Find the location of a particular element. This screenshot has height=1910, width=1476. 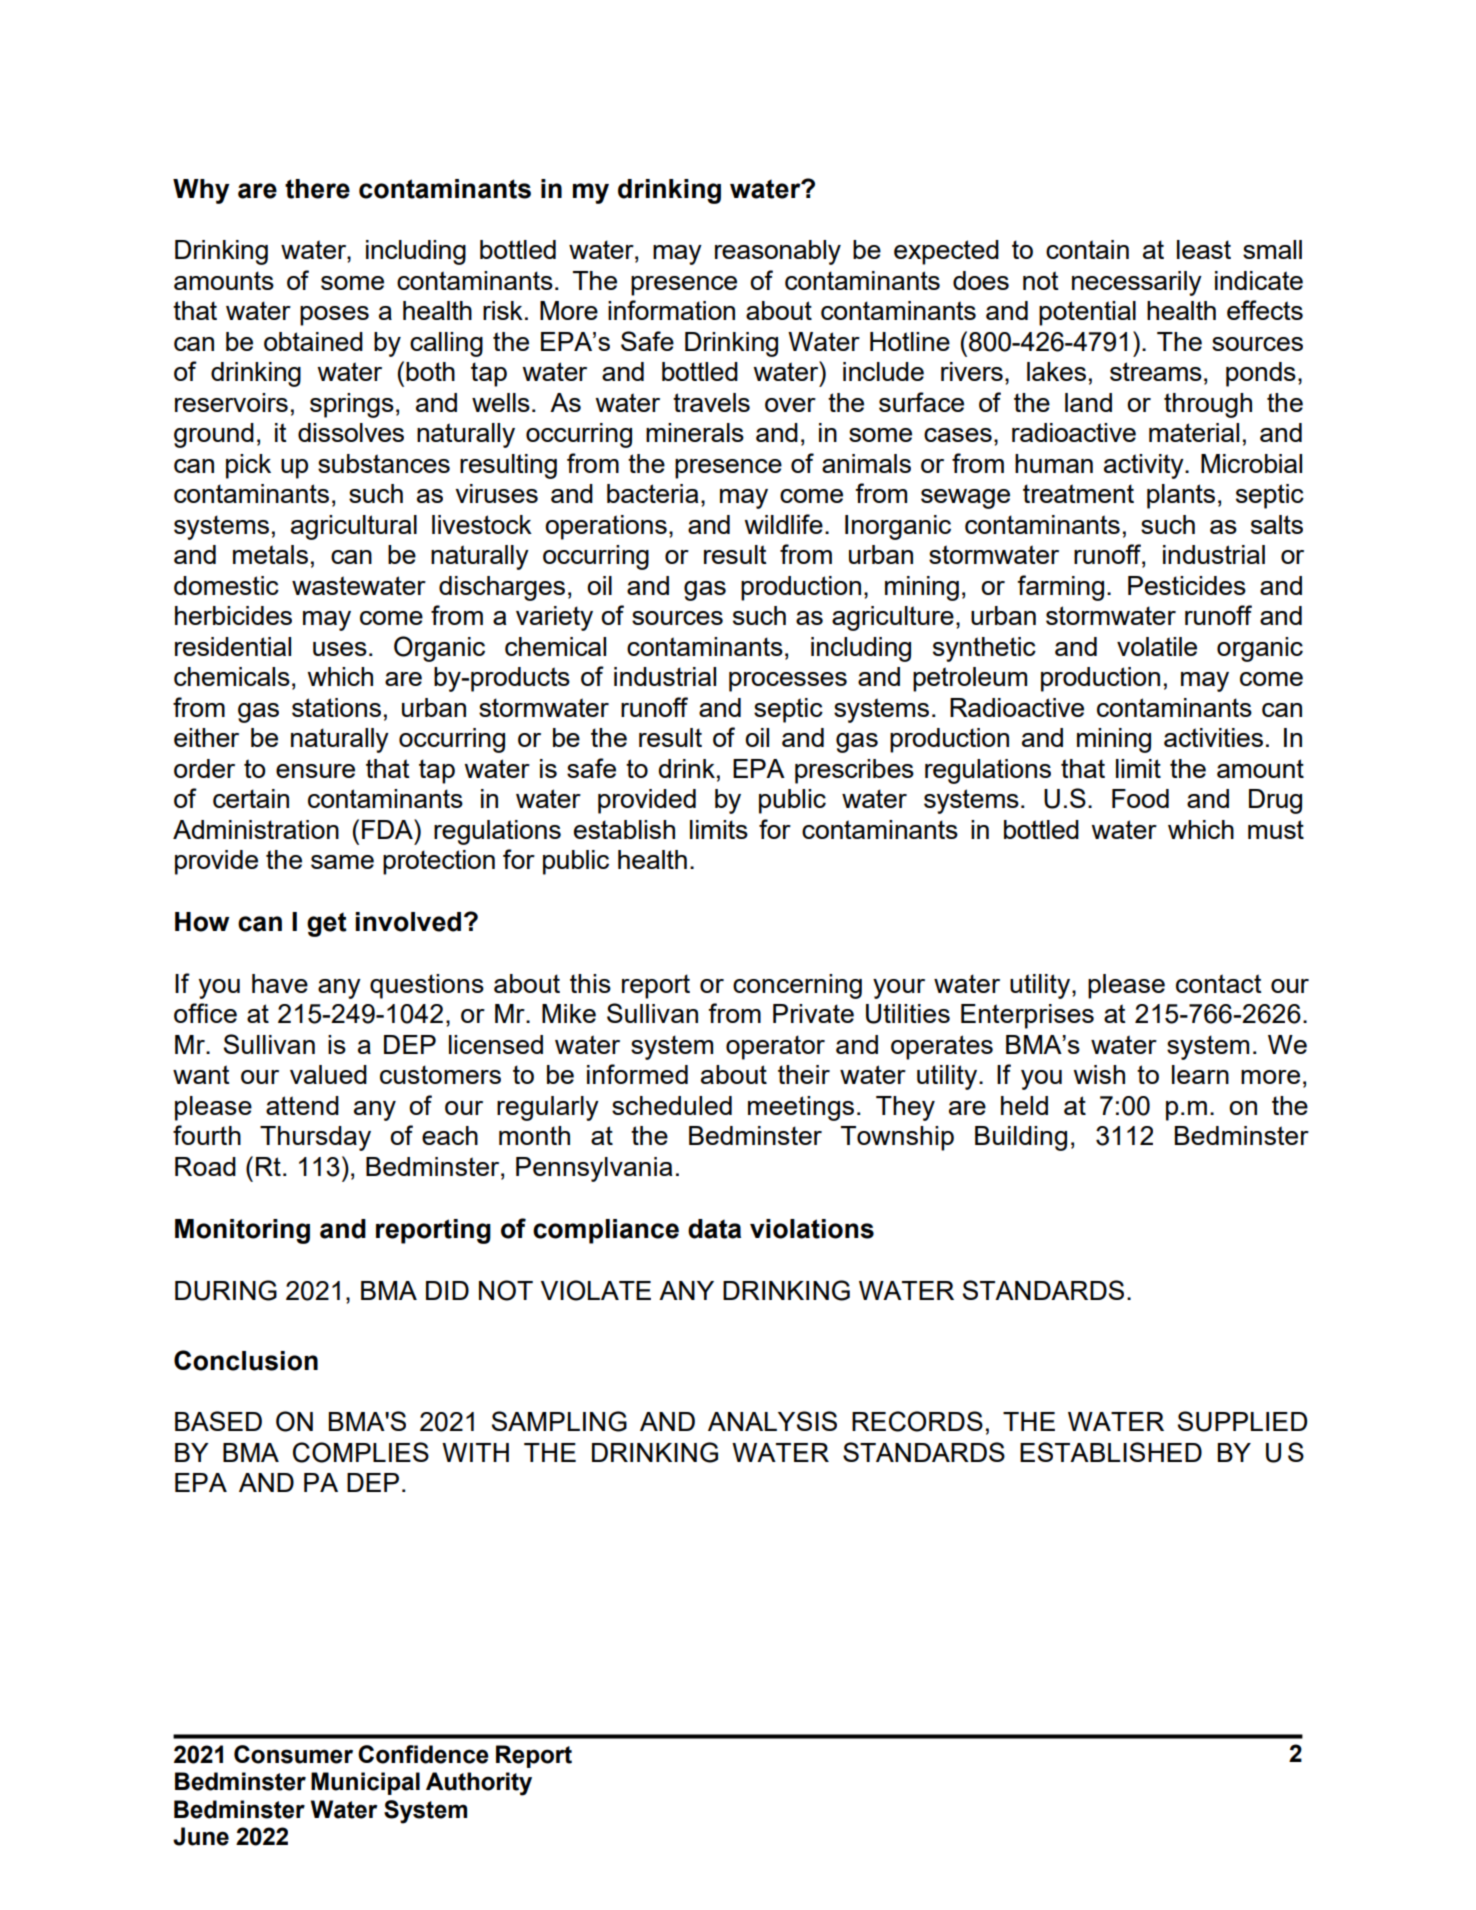

reasonably is located at coordinates (778, 252).
